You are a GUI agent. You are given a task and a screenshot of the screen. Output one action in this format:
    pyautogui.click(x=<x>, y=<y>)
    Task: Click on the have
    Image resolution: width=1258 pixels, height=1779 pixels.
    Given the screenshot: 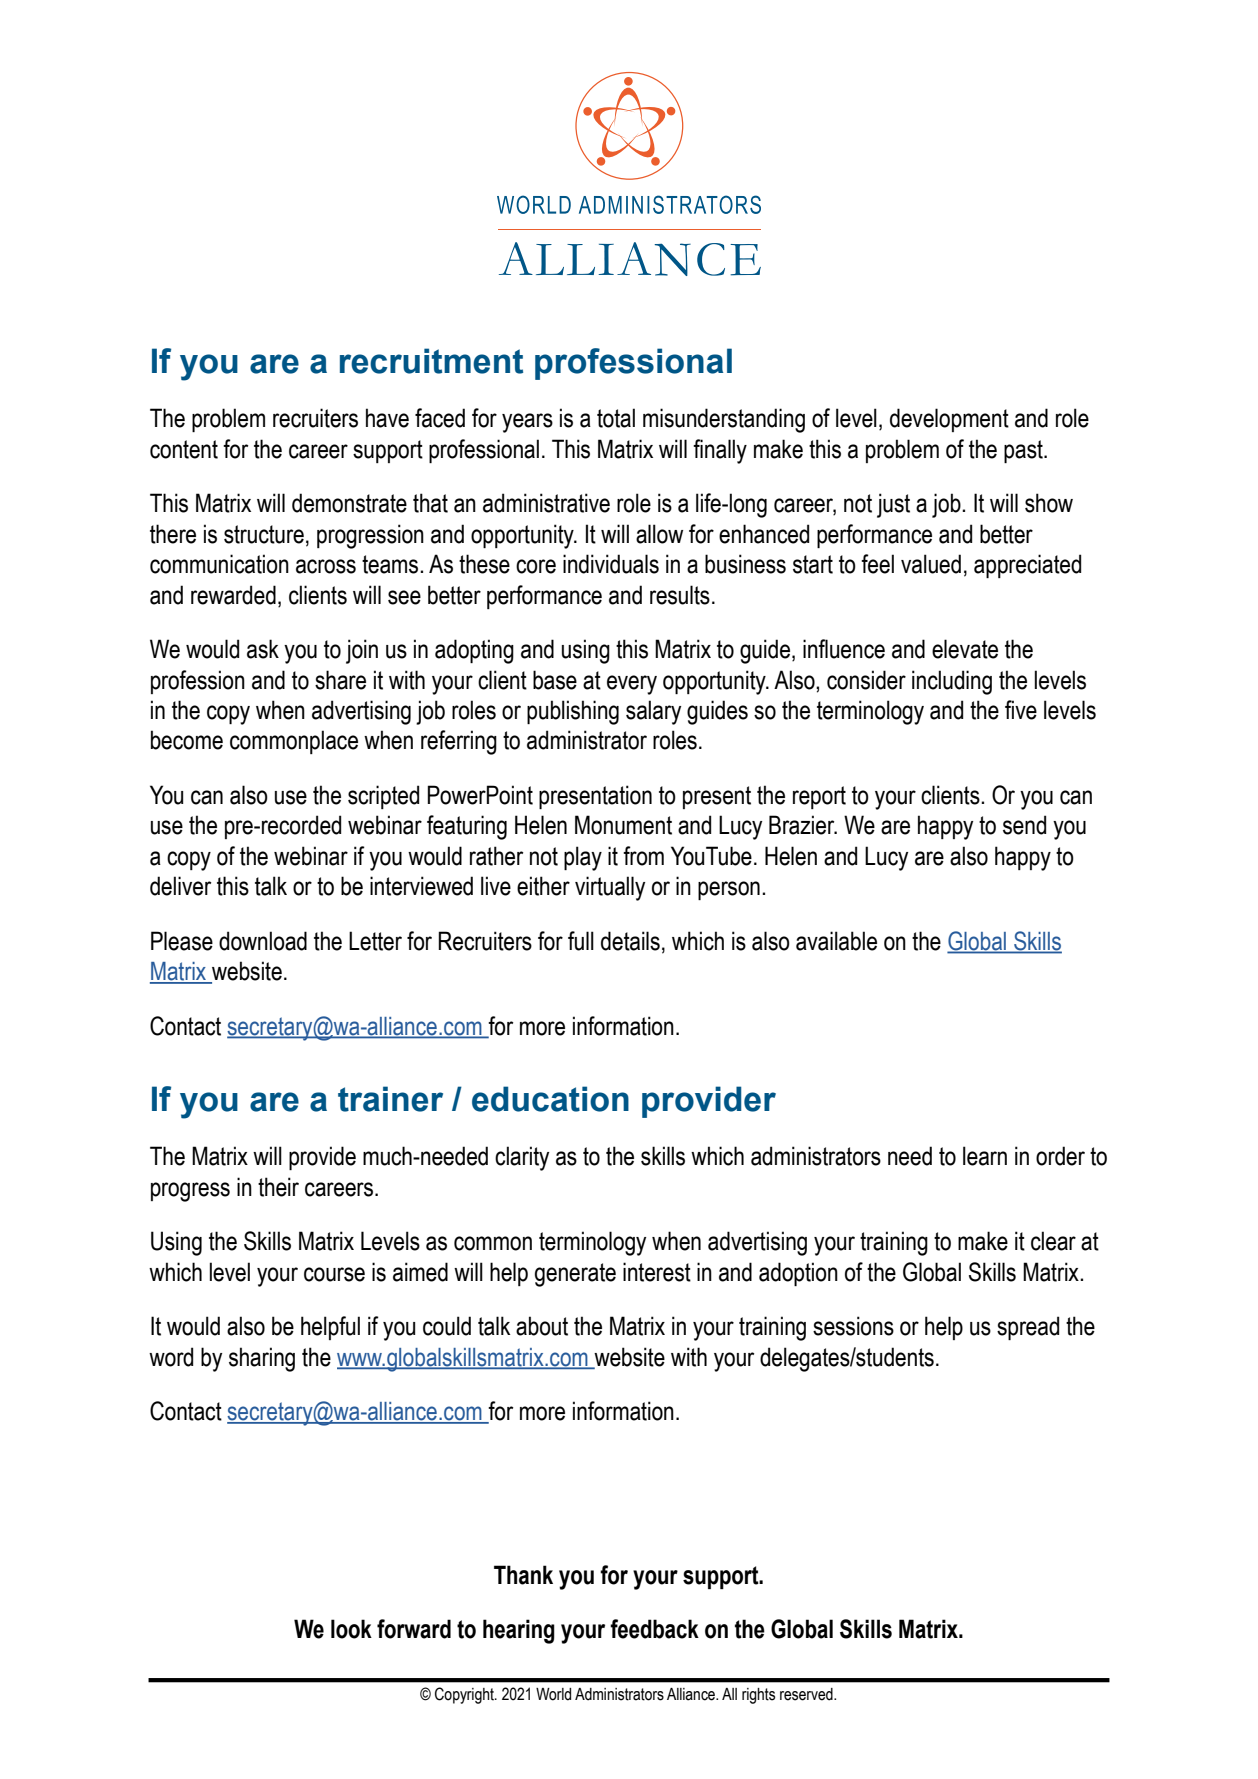 What is the action you would take?
    pyautogui.click(x=387, y=418)
